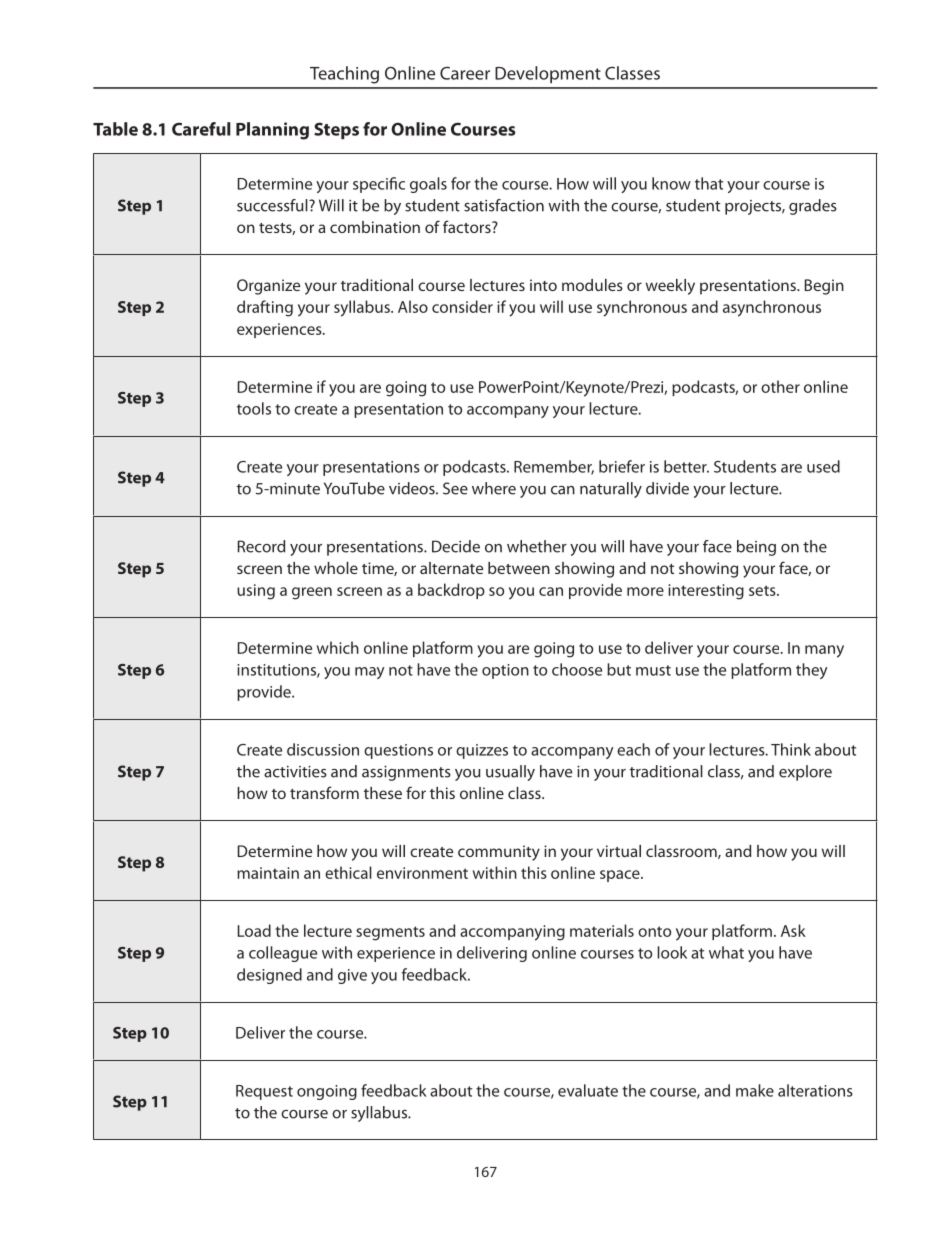 The image size is (952, 1233). I want to click on See, so click(455, 488).
